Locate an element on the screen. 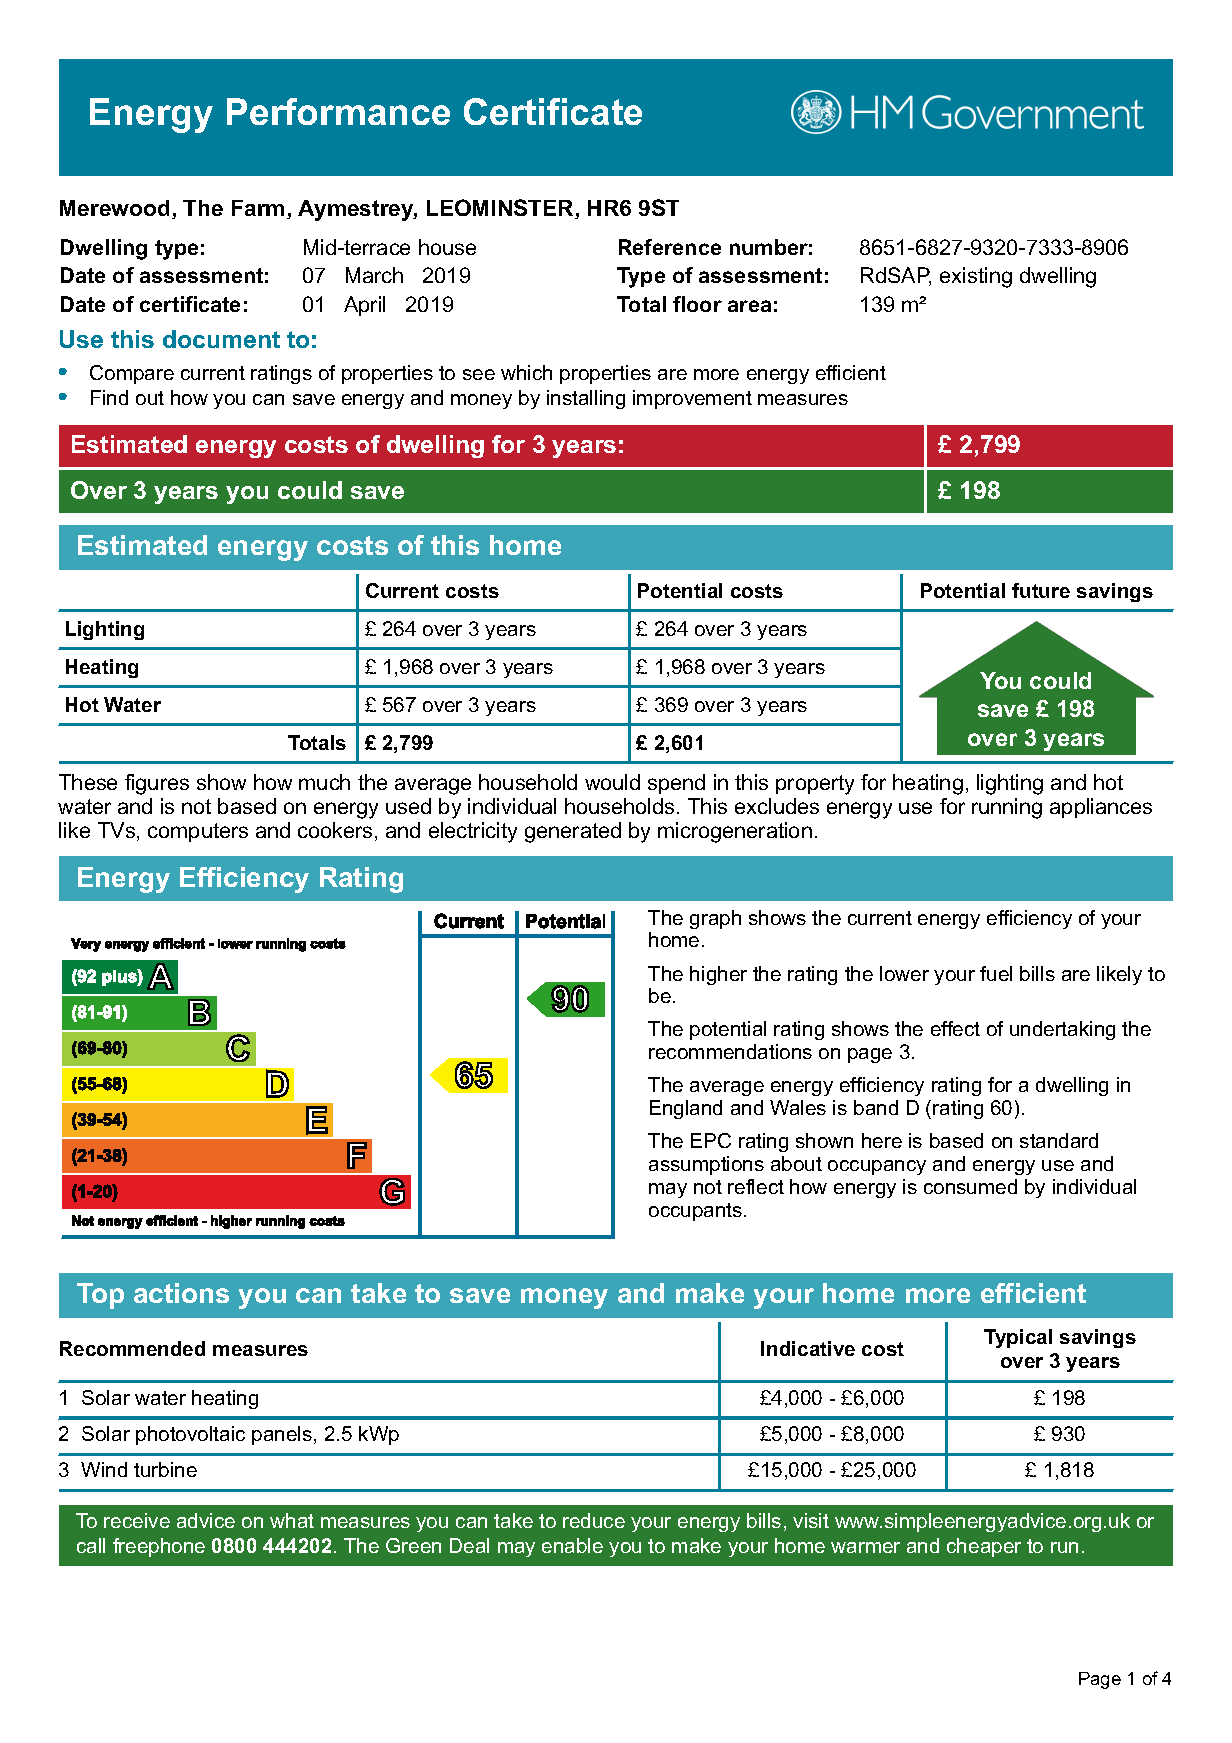 Image resolution: width=1232 pixels, height=1743 pixels. Reference is located at coordinates (670, 247).
